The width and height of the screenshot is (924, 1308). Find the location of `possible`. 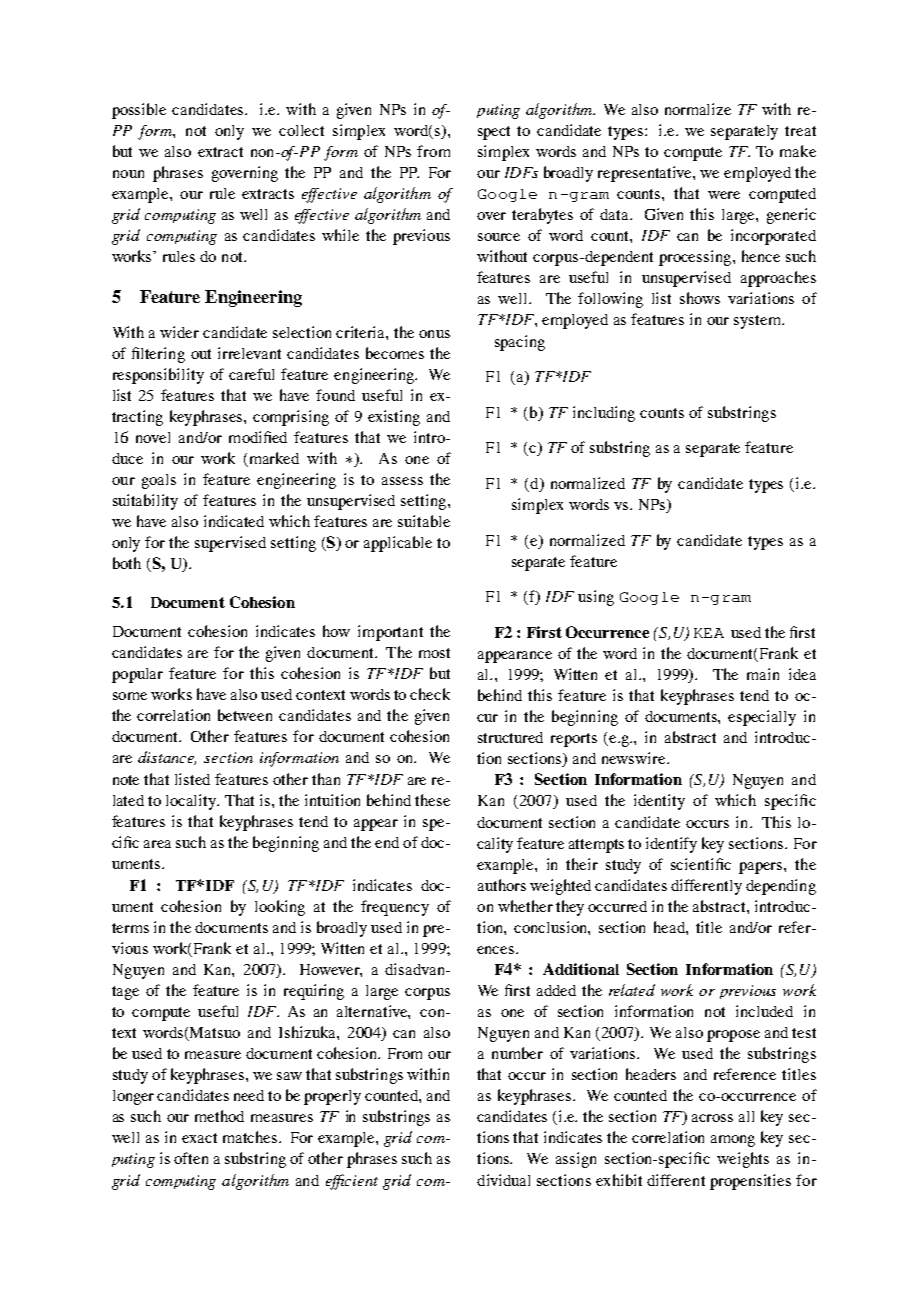

possible is located at coordinates (139, 111).
